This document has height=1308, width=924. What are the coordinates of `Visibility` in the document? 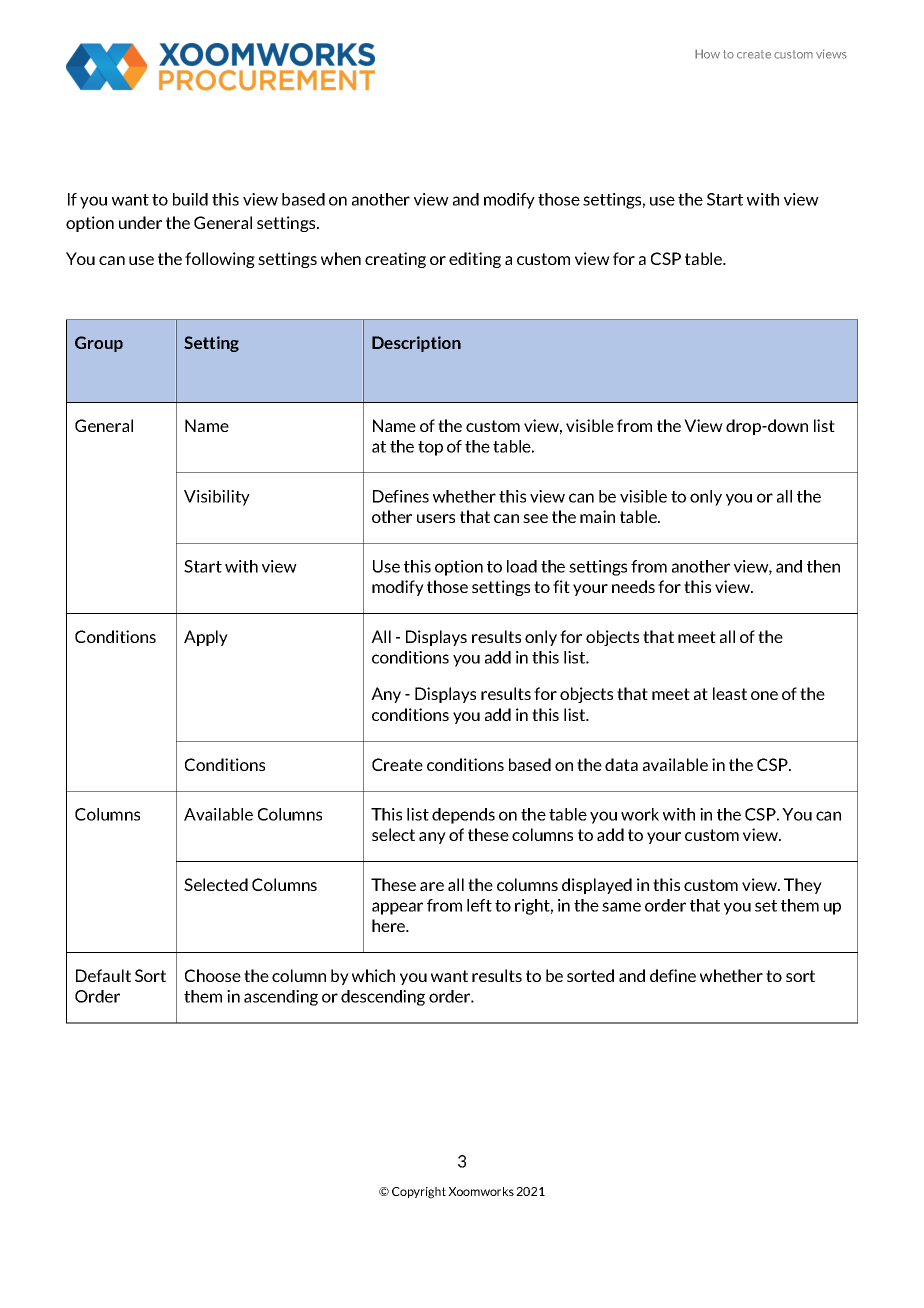 It's located at (217, 498).
